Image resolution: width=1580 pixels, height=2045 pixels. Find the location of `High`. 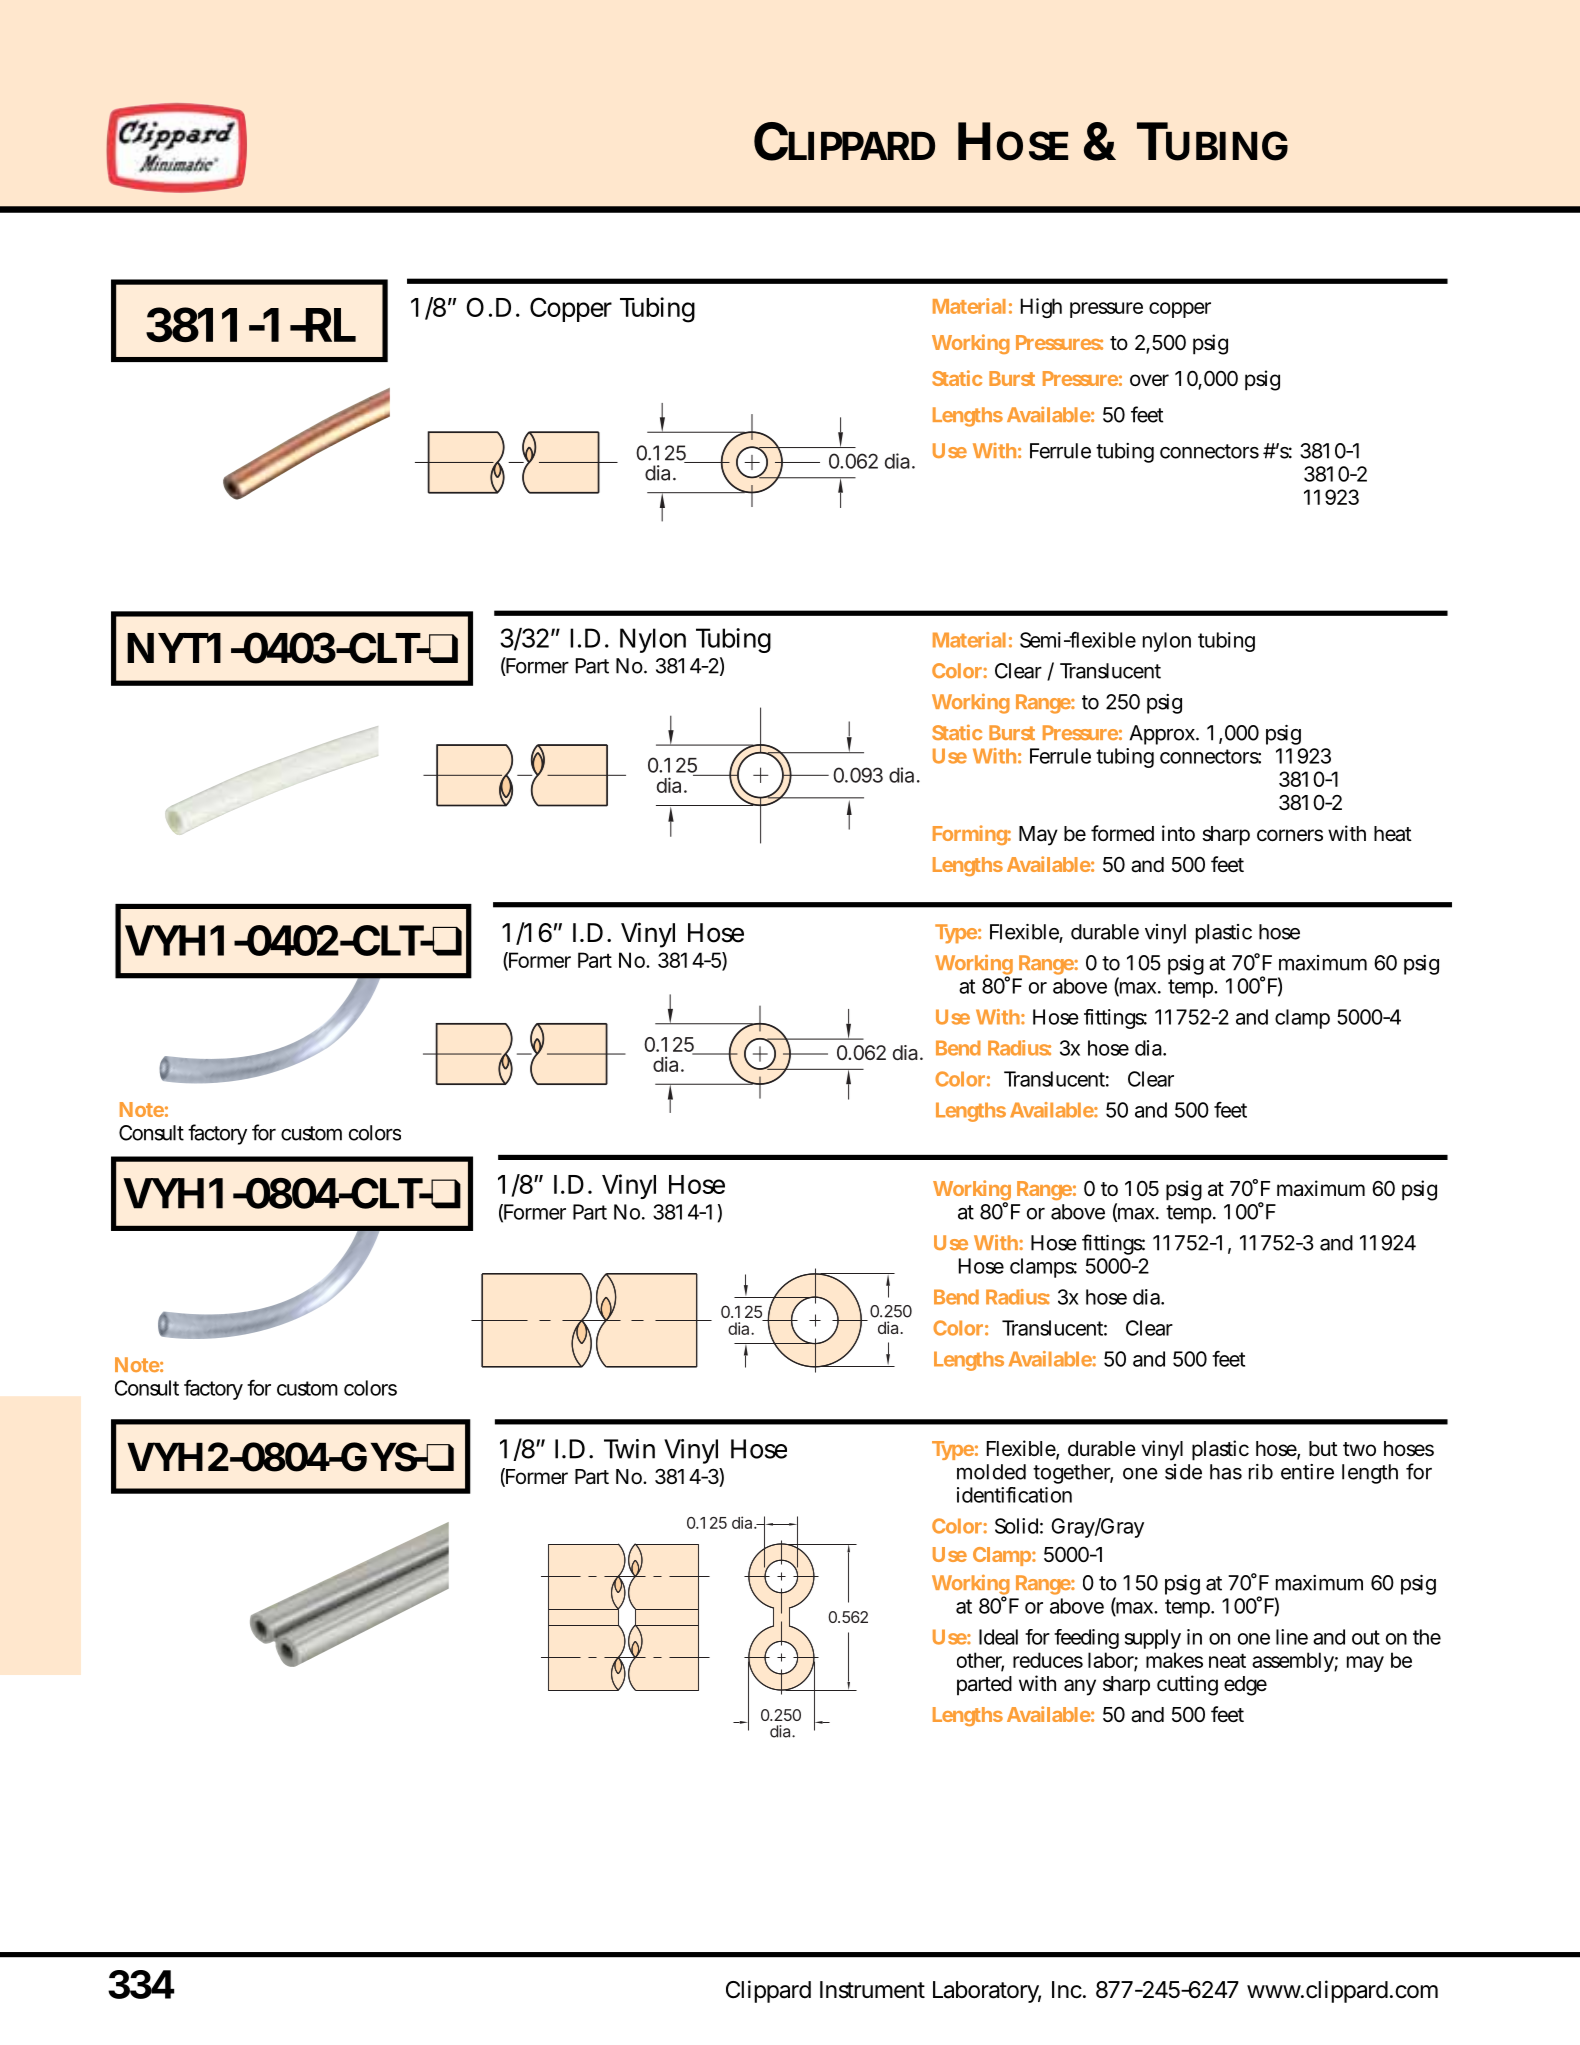

High is located at coordinates (1041, 308).
